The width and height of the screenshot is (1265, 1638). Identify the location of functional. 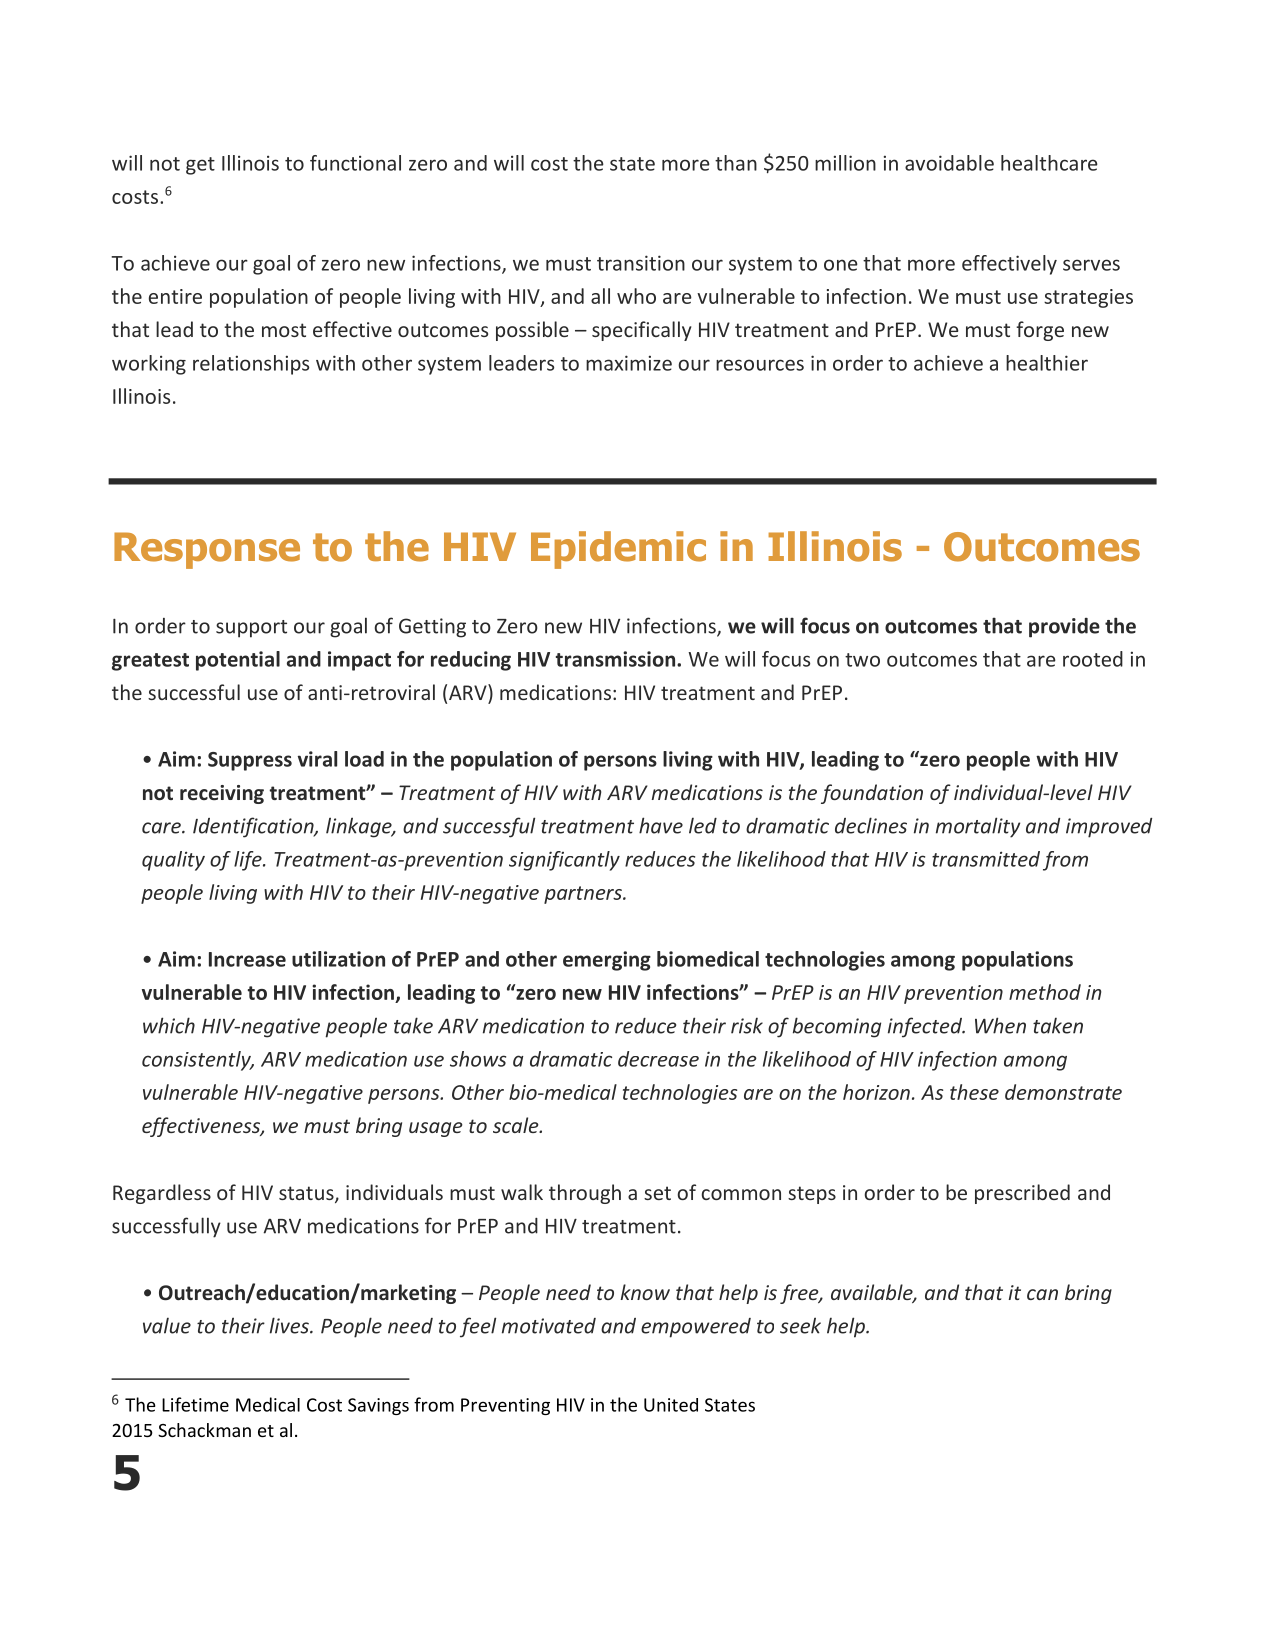
(355, 163).
